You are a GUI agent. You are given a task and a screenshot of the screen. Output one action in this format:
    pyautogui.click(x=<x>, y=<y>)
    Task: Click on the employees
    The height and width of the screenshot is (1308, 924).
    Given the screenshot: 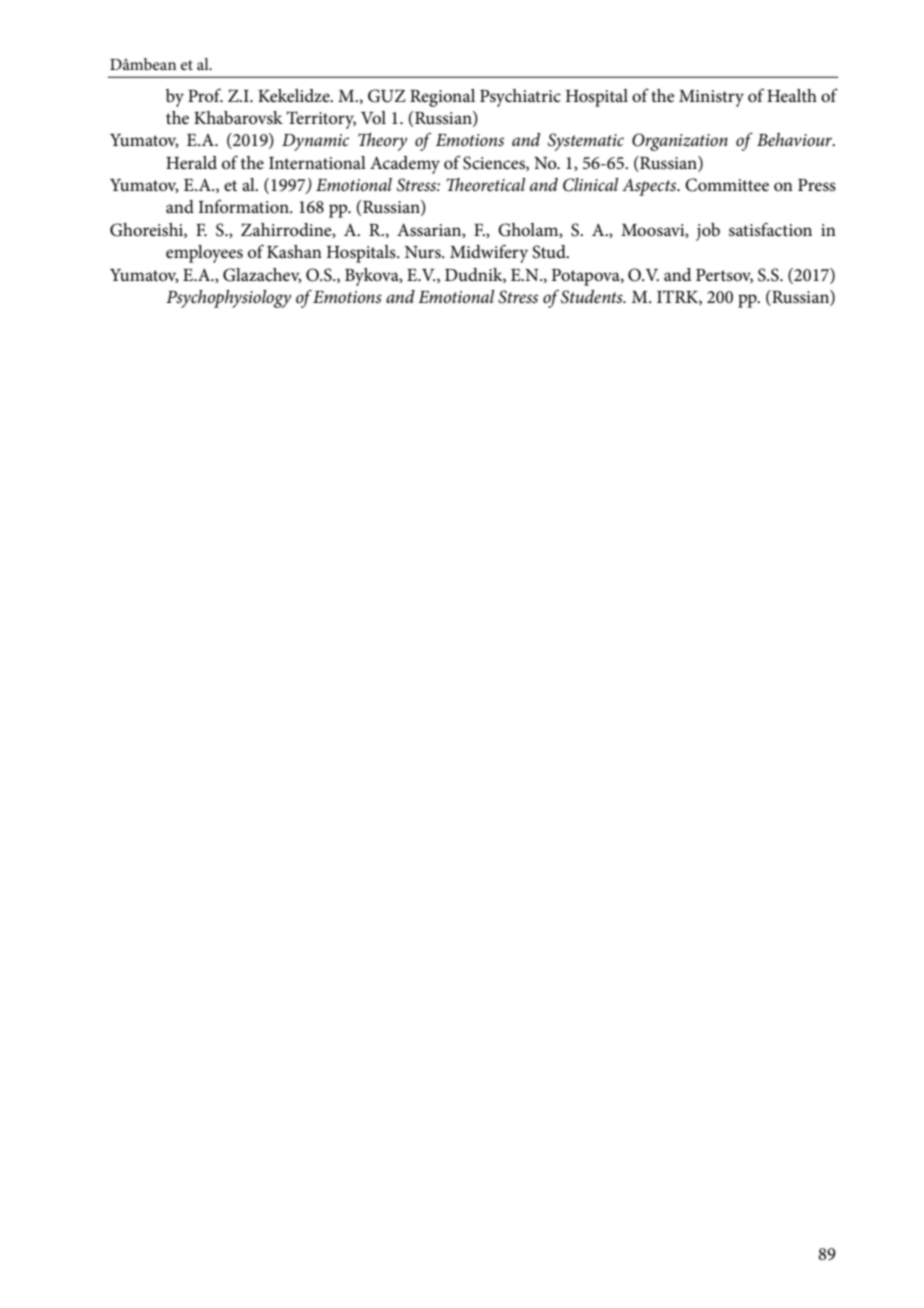 What is the action you would take?
    pyautogui.click(x=204, y=254)
